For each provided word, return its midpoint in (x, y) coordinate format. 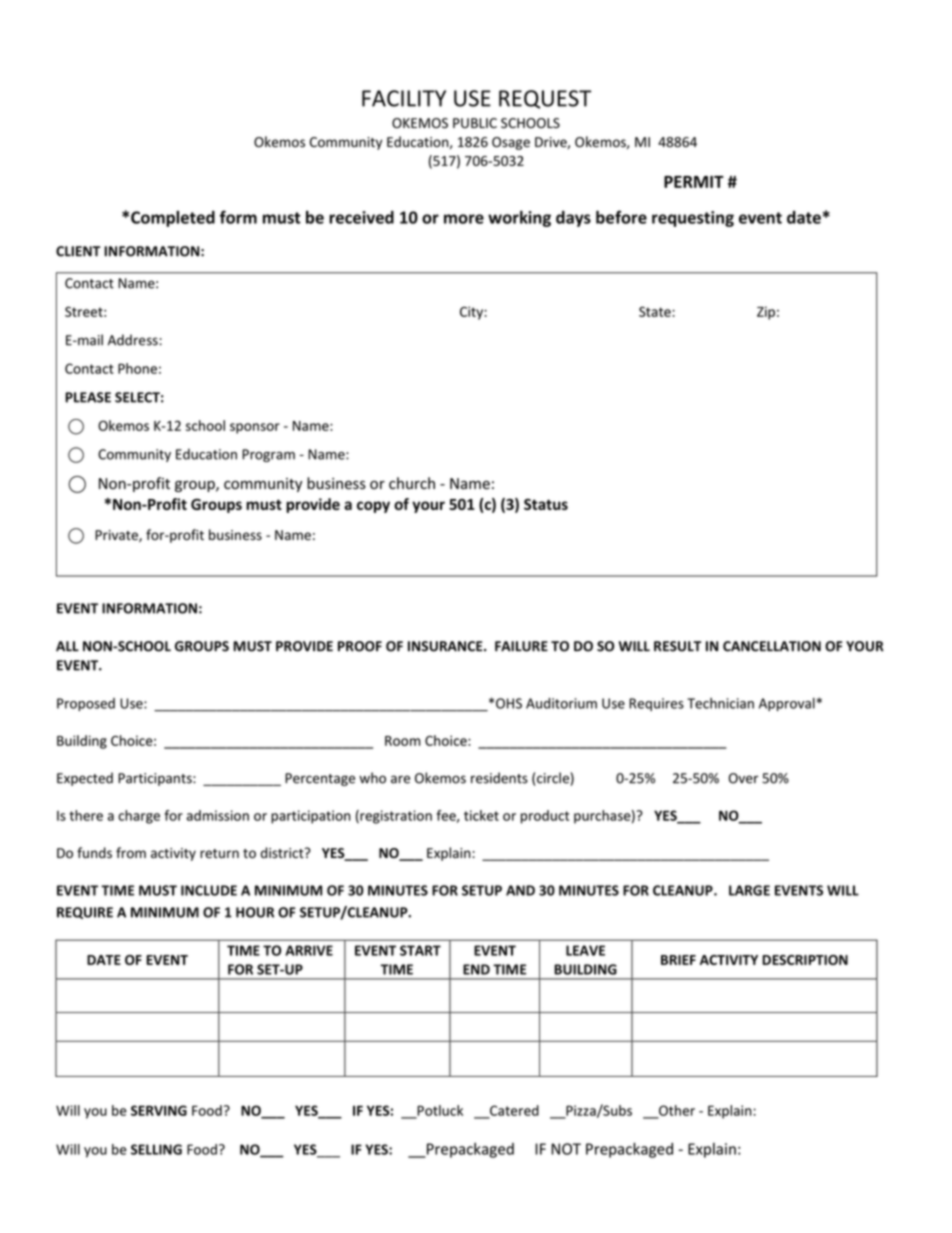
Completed (173, 218)
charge (139, 817)
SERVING (159, 1110)
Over (743, 778)
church (412, 483)
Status (546, 504)
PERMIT (694, 182)
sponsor (255, 428)
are (400, 779)
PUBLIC (475, 123)
